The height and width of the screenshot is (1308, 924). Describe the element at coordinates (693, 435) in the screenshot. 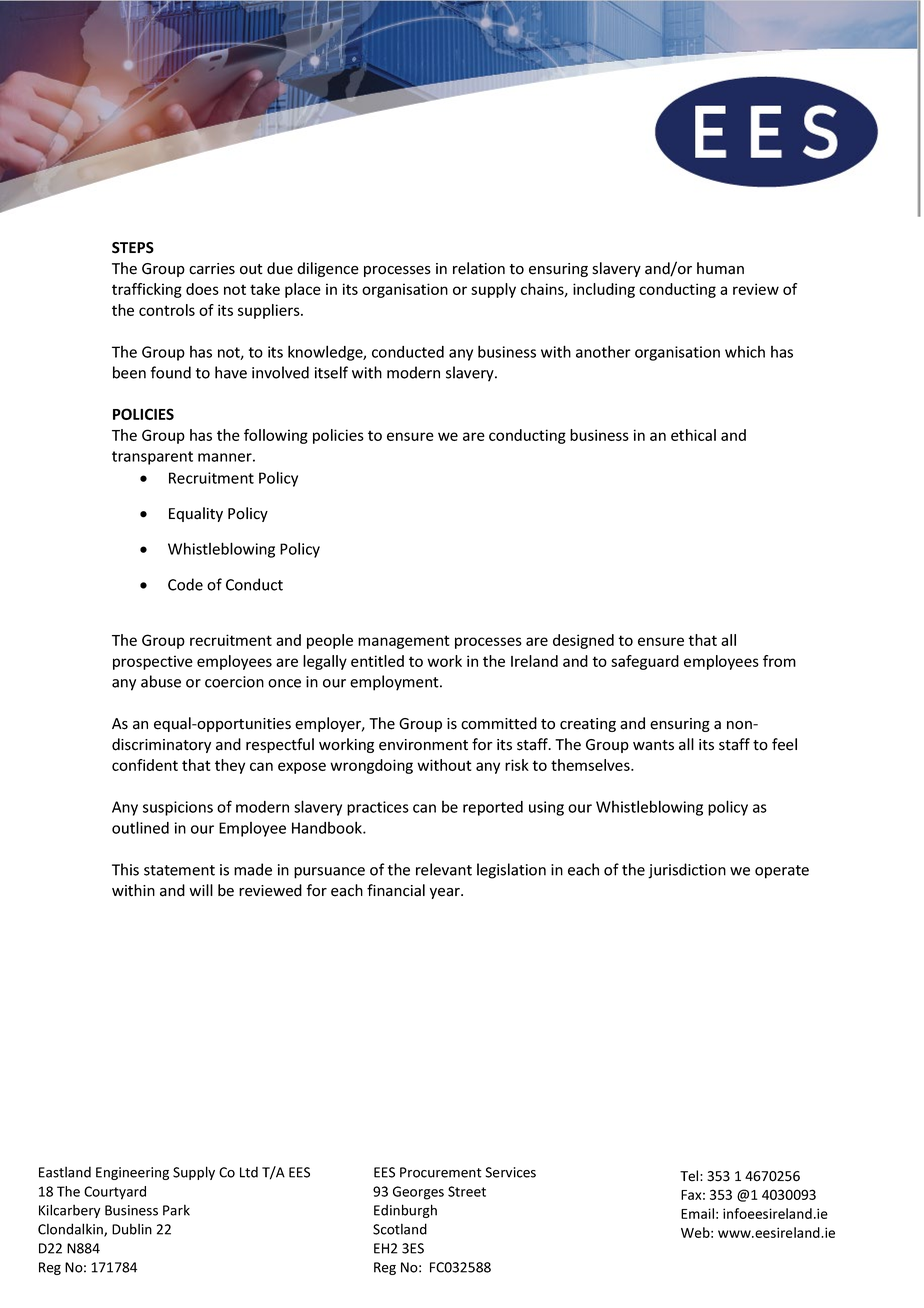

I see `ethical` at that location.
